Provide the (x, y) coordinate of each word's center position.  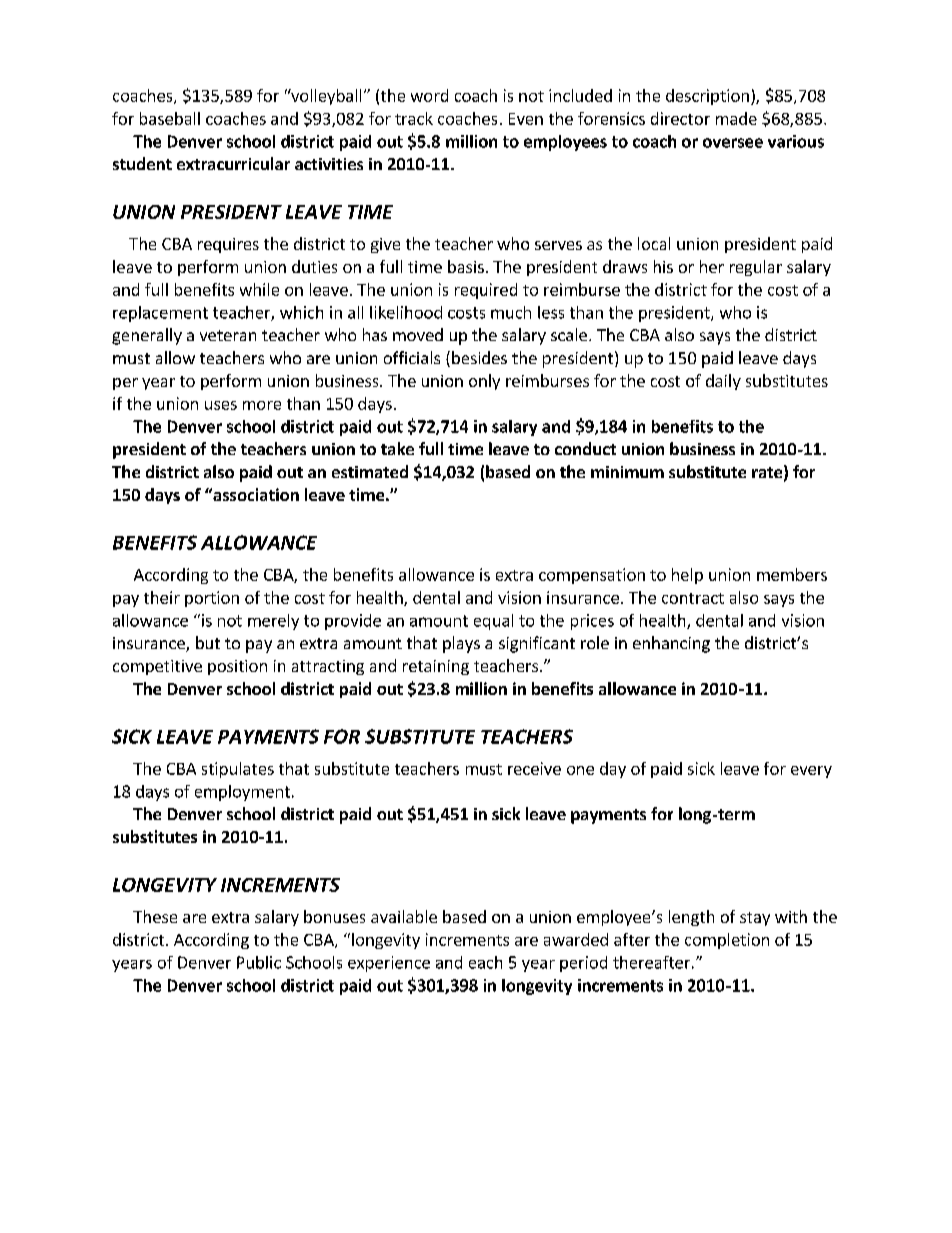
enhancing (671, 644)
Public (259, 962)
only (484, 382)
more (262, 405)
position (237, 667)
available (404, 916)
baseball (170, 118)
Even (526, 119)
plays (461, 644)
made (736, 118)
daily (723, 382)
